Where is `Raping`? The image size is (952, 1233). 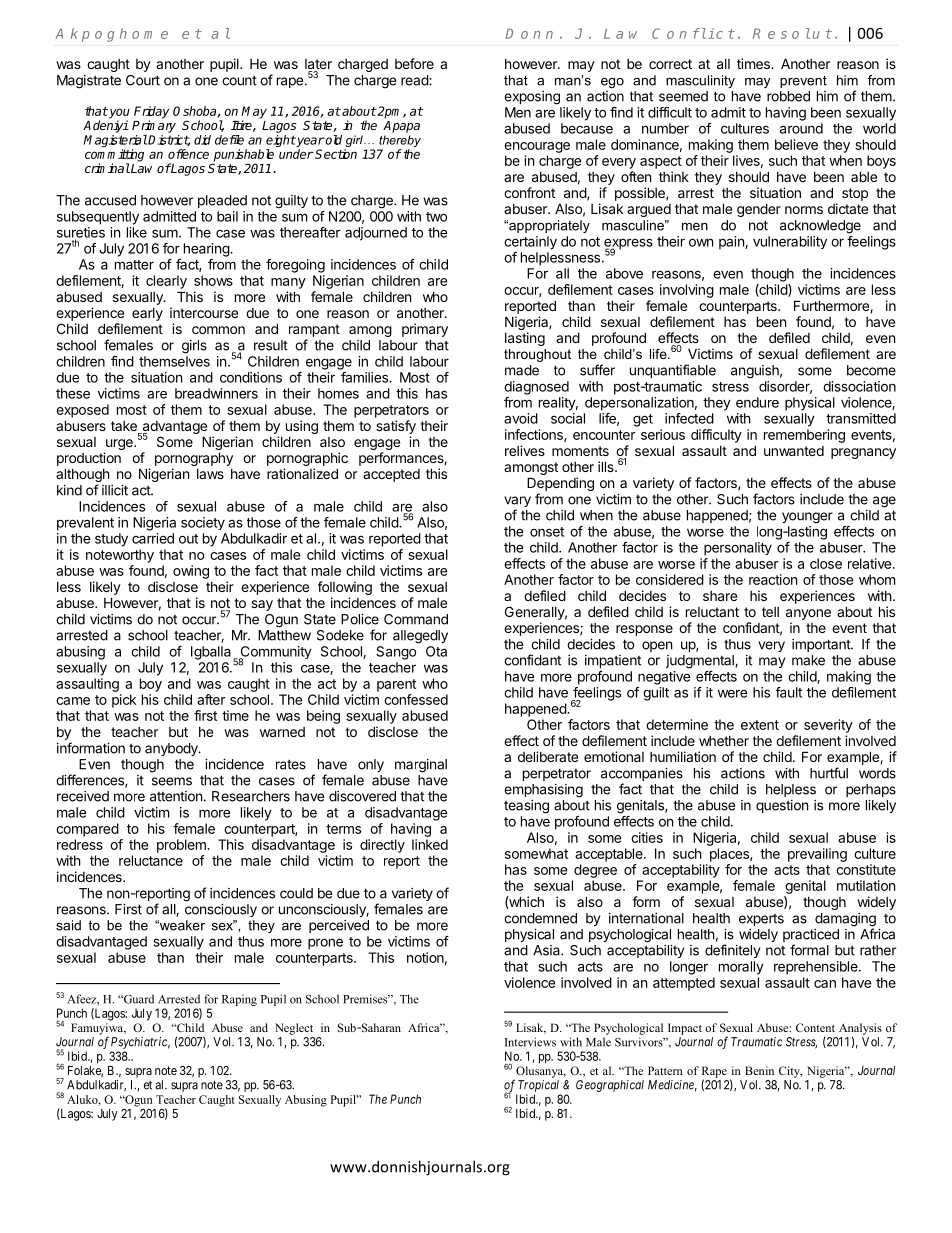
Raping is located at coordinates (239, 1000).
